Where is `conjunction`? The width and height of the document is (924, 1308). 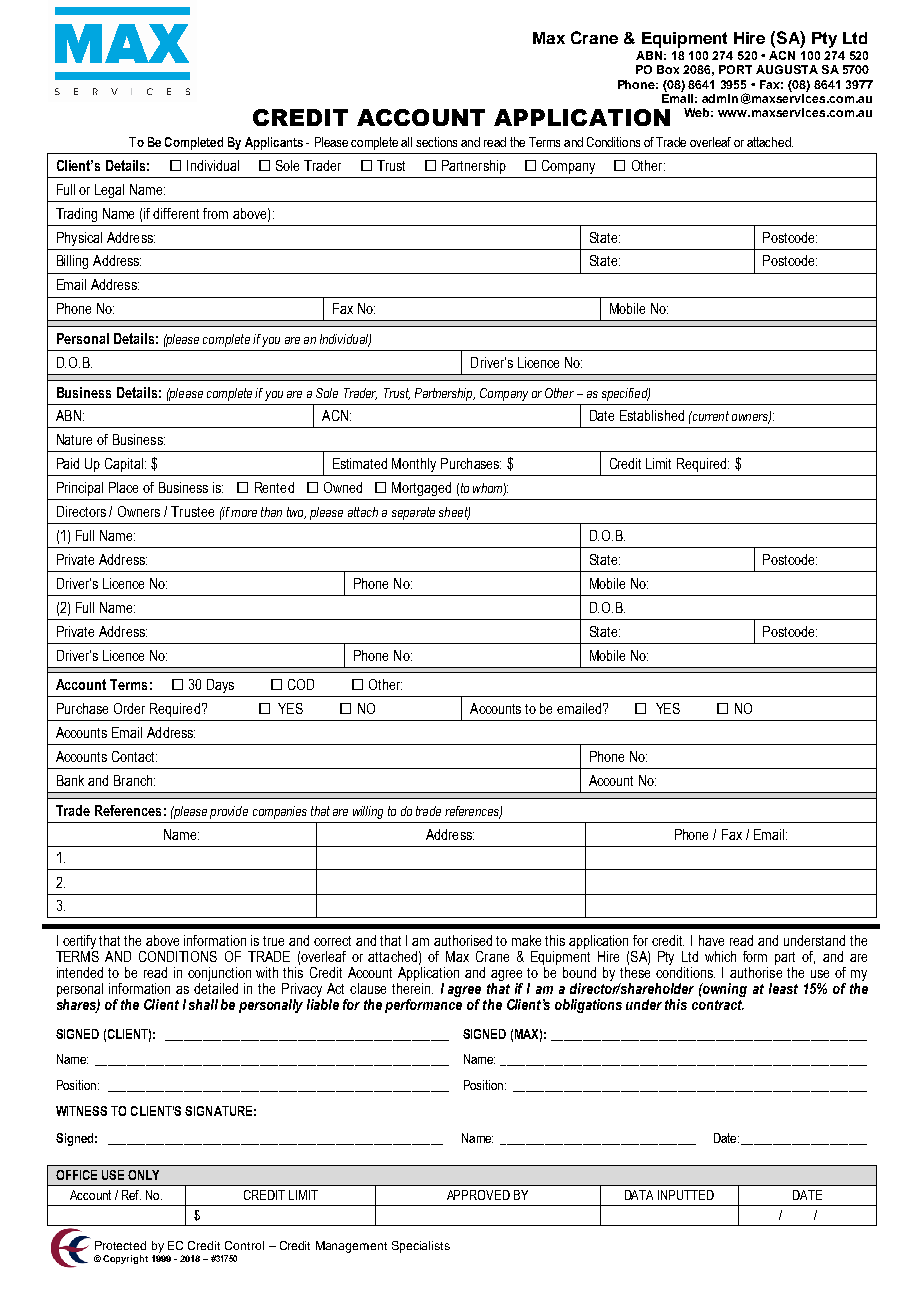
conjunction is located at coordinates (219, 974).
